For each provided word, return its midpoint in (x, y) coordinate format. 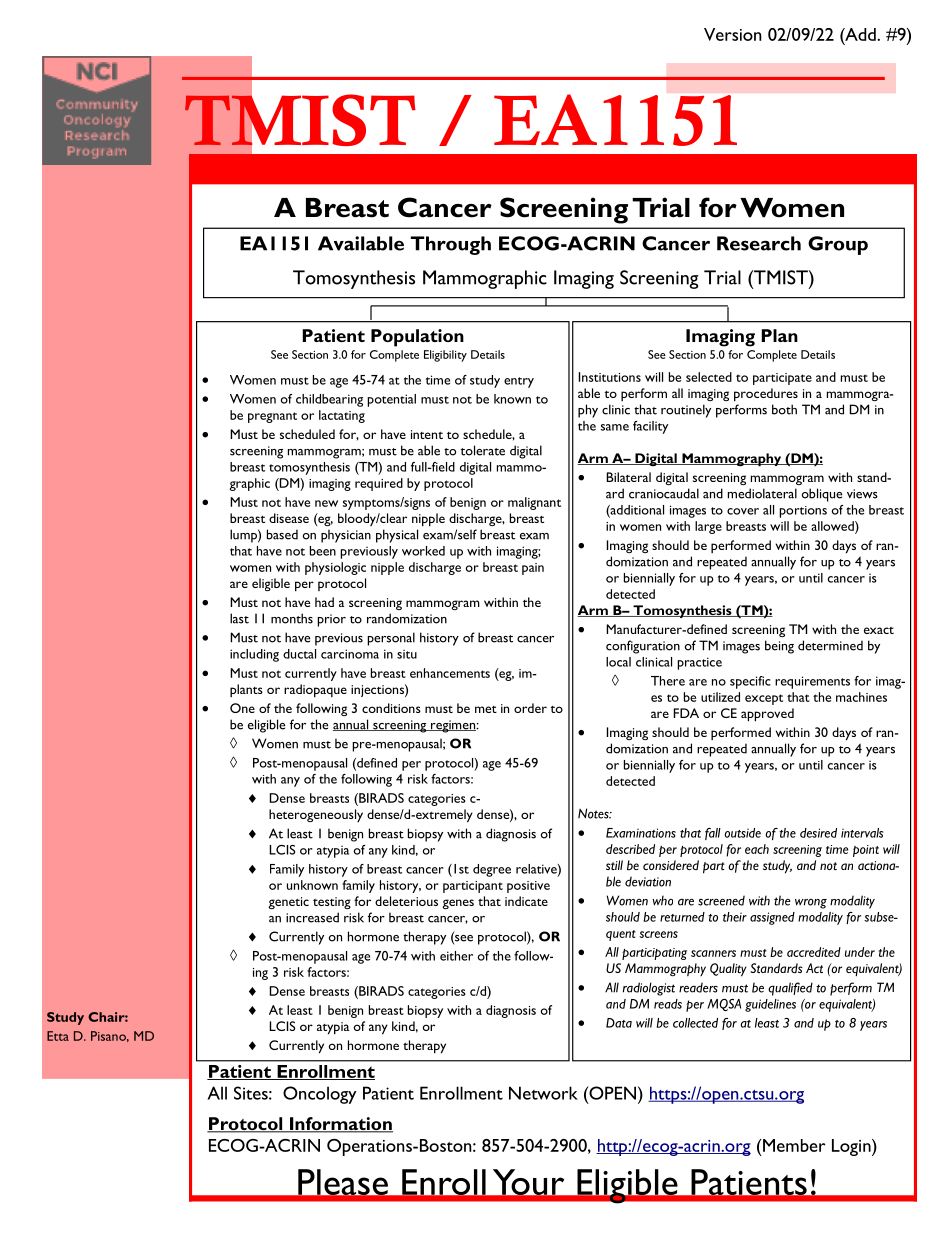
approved (767, 715)
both (784, 409)
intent (427, 434)
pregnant (272, 417)
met (486, 709)
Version (733, 34)
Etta (58, 1036)
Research (759, 243)
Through (451, 245)
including (254, 655)
